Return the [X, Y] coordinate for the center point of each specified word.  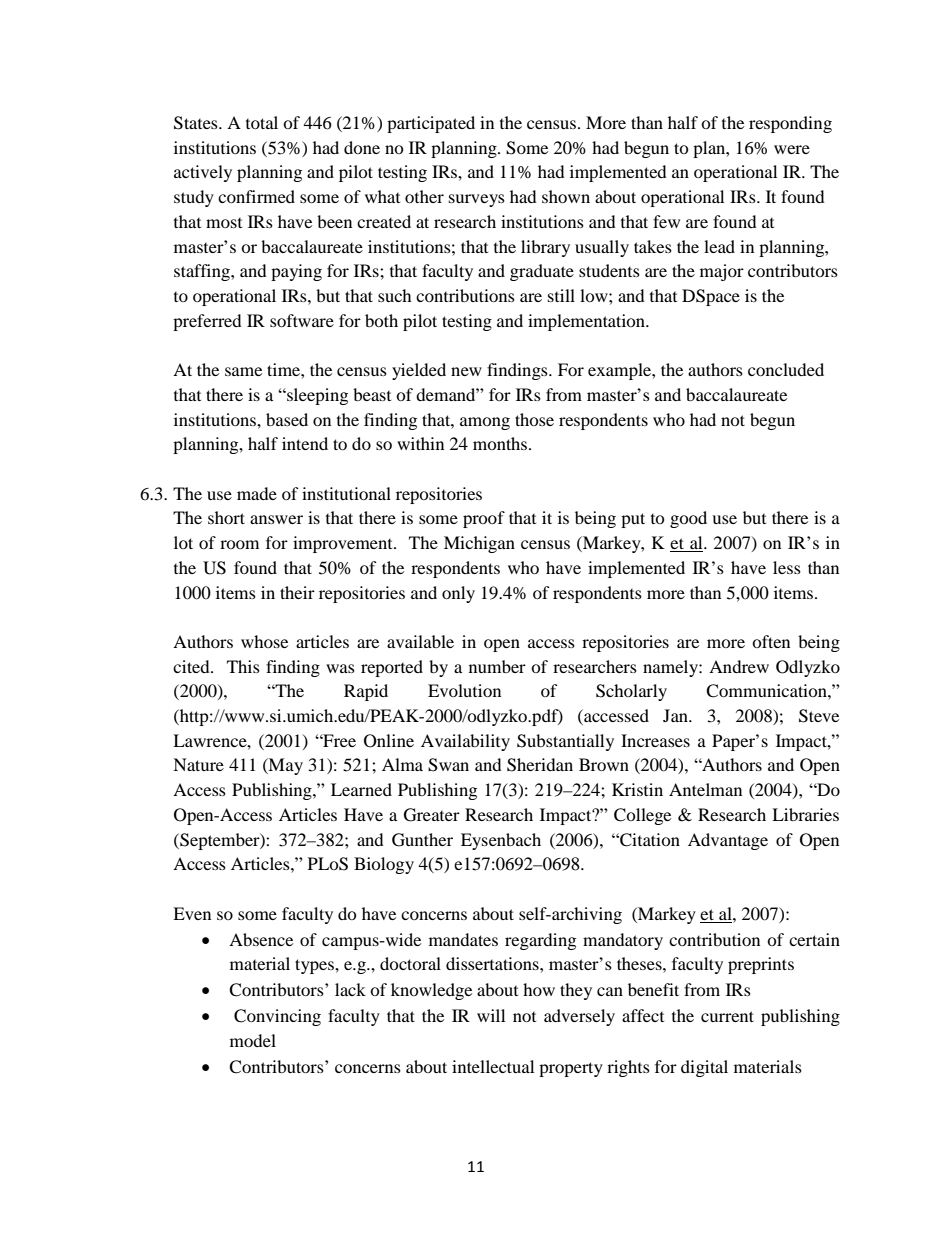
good [688, 519]
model [253, 1040]
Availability [465, 742]
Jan [676, 715]
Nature [198, 764]
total [262, 122]
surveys [477, 200]
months [501, 443]
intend [305, 443]
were [792, 149]
